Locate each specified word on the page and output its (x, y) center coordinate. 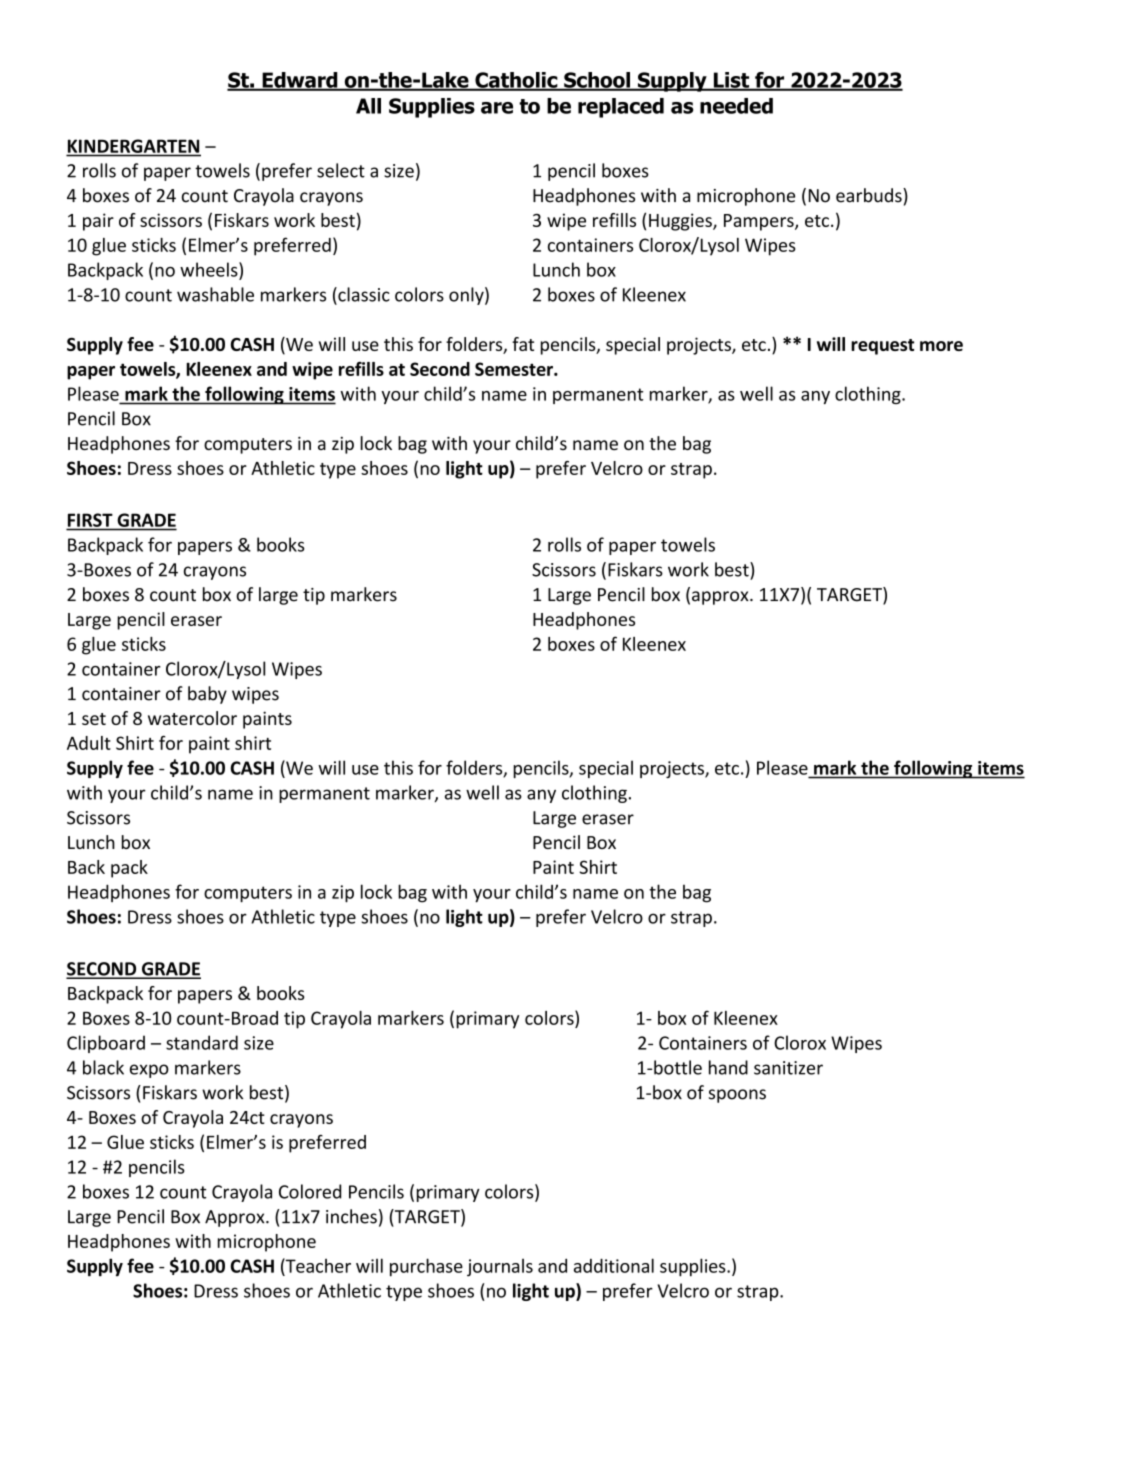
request (882, 347)
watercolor (192, 718)
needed (736, 106)
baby (207, 695)
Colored (310, 1191)
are (497, 108)
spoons (737, 1096)
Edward (300, 81)
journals (500, 1268)
